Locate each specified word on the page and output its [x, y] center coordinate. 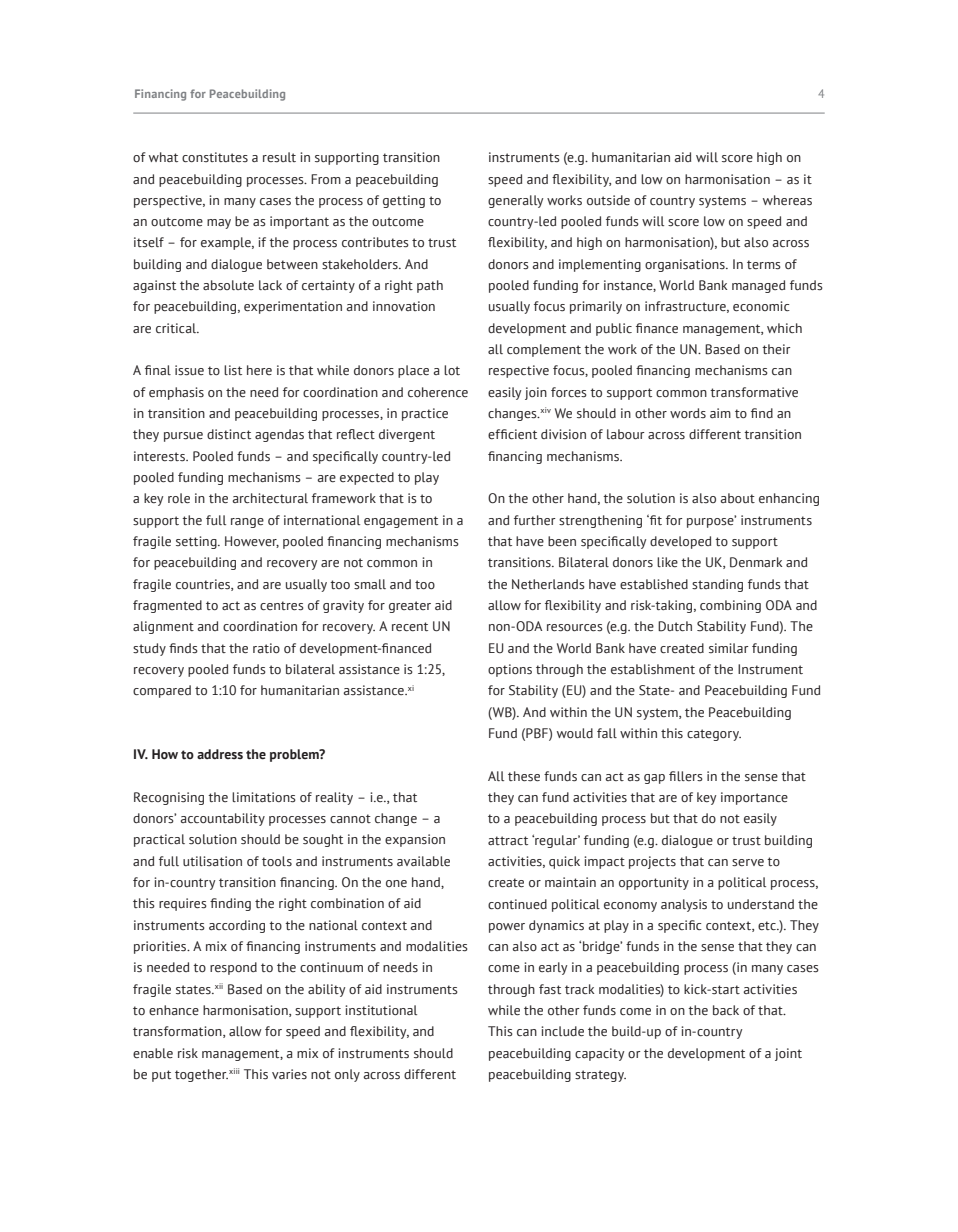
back [726, 1010]
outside [608, 200]
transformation [178, 1032]
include [562, 1031]
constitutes [215, 157]
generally [515, 201]
